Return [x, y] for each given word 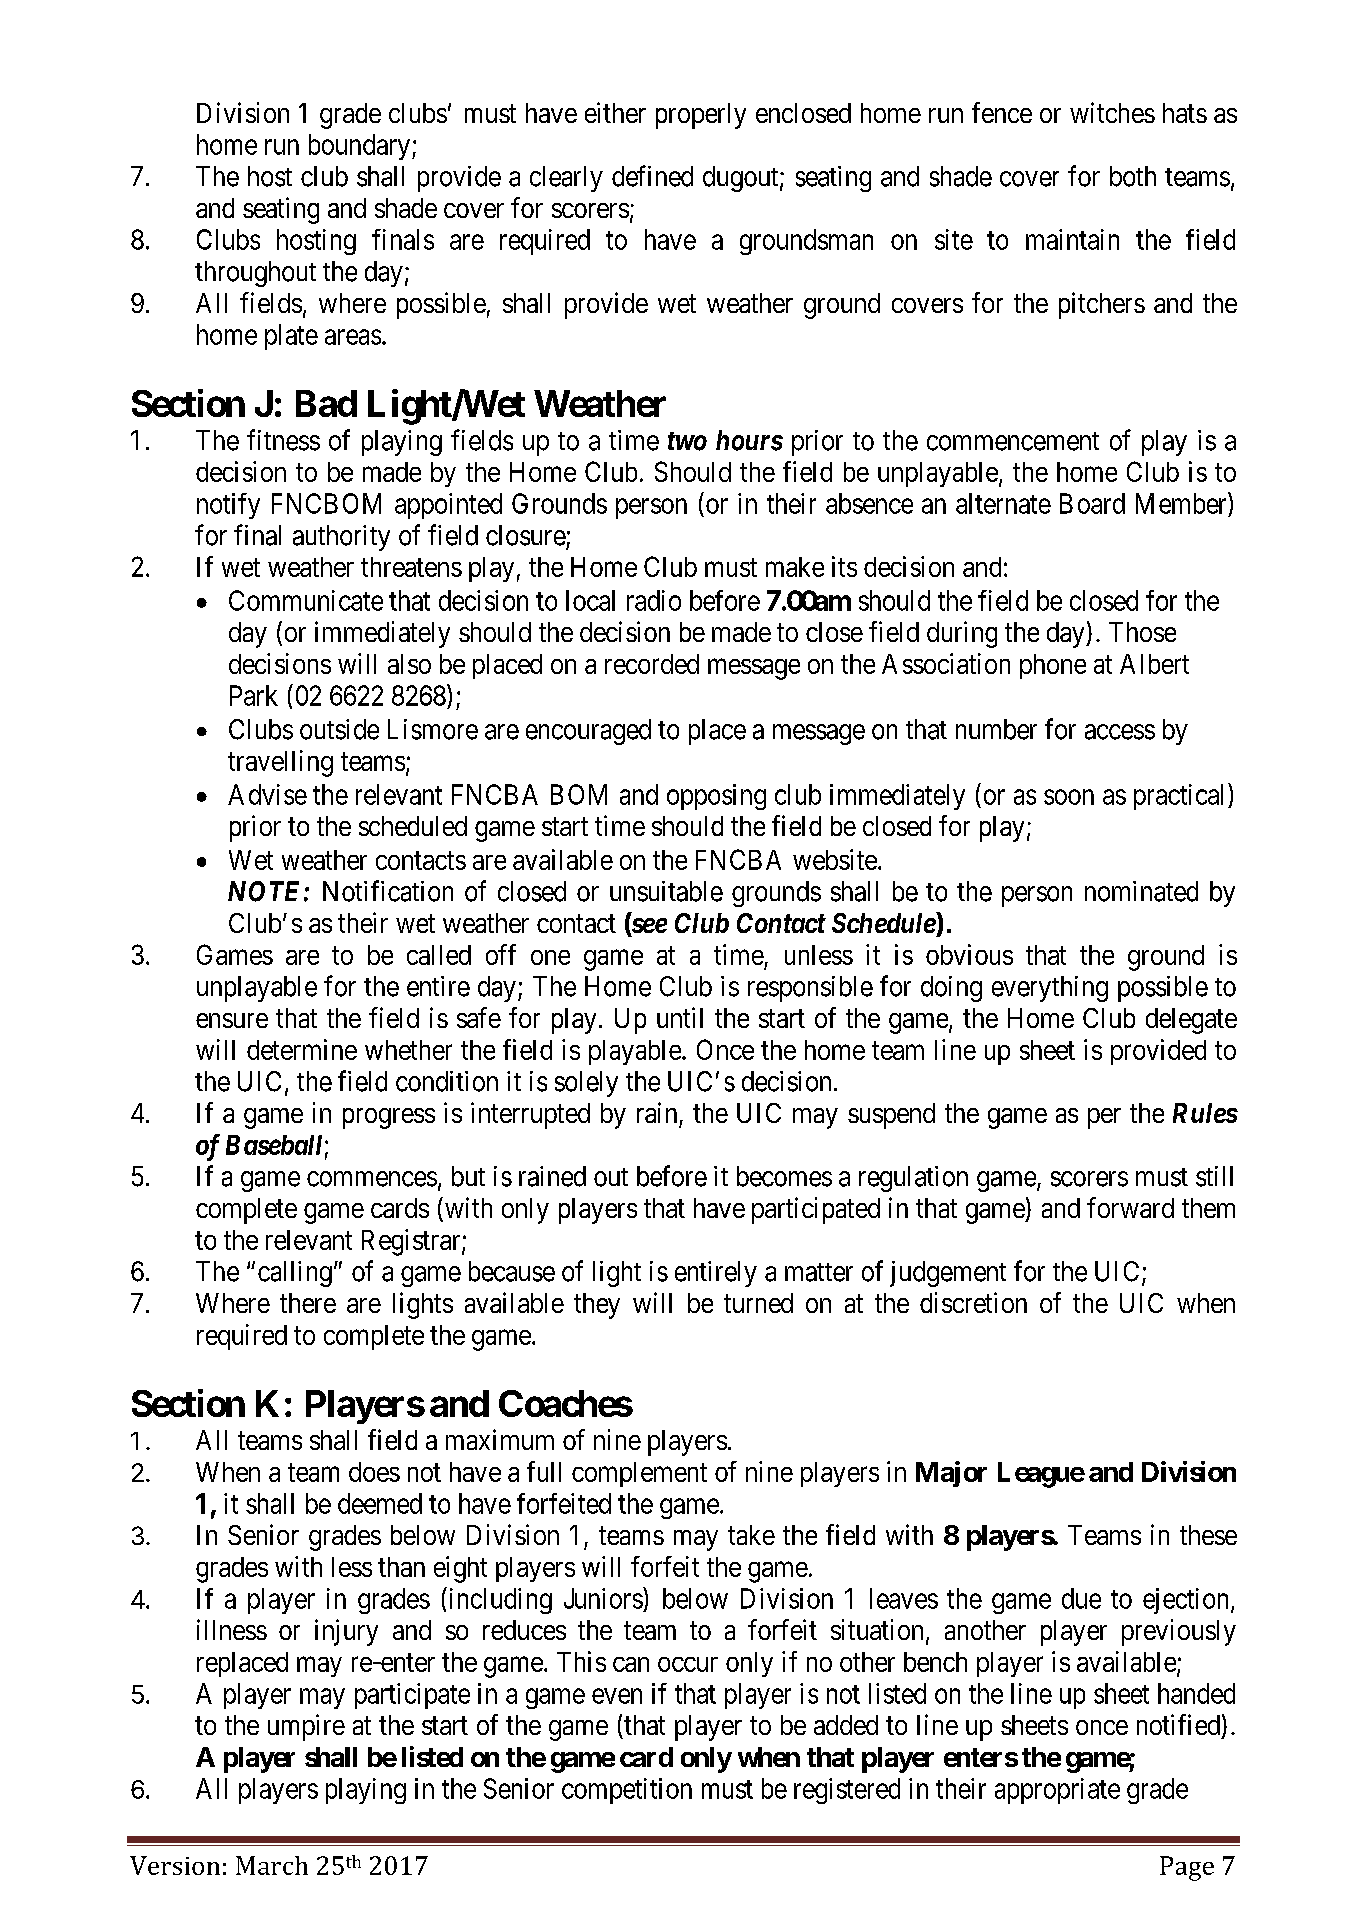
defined [652, 176]
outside [339, 729]
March [272, 1865]
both [1133, 176]
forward [1130, 1207]
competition [627, 1791]
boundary [361, 147]
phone [1053, 666]
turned [758, 1303]
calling [295, 1274]
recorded [652, 664]
